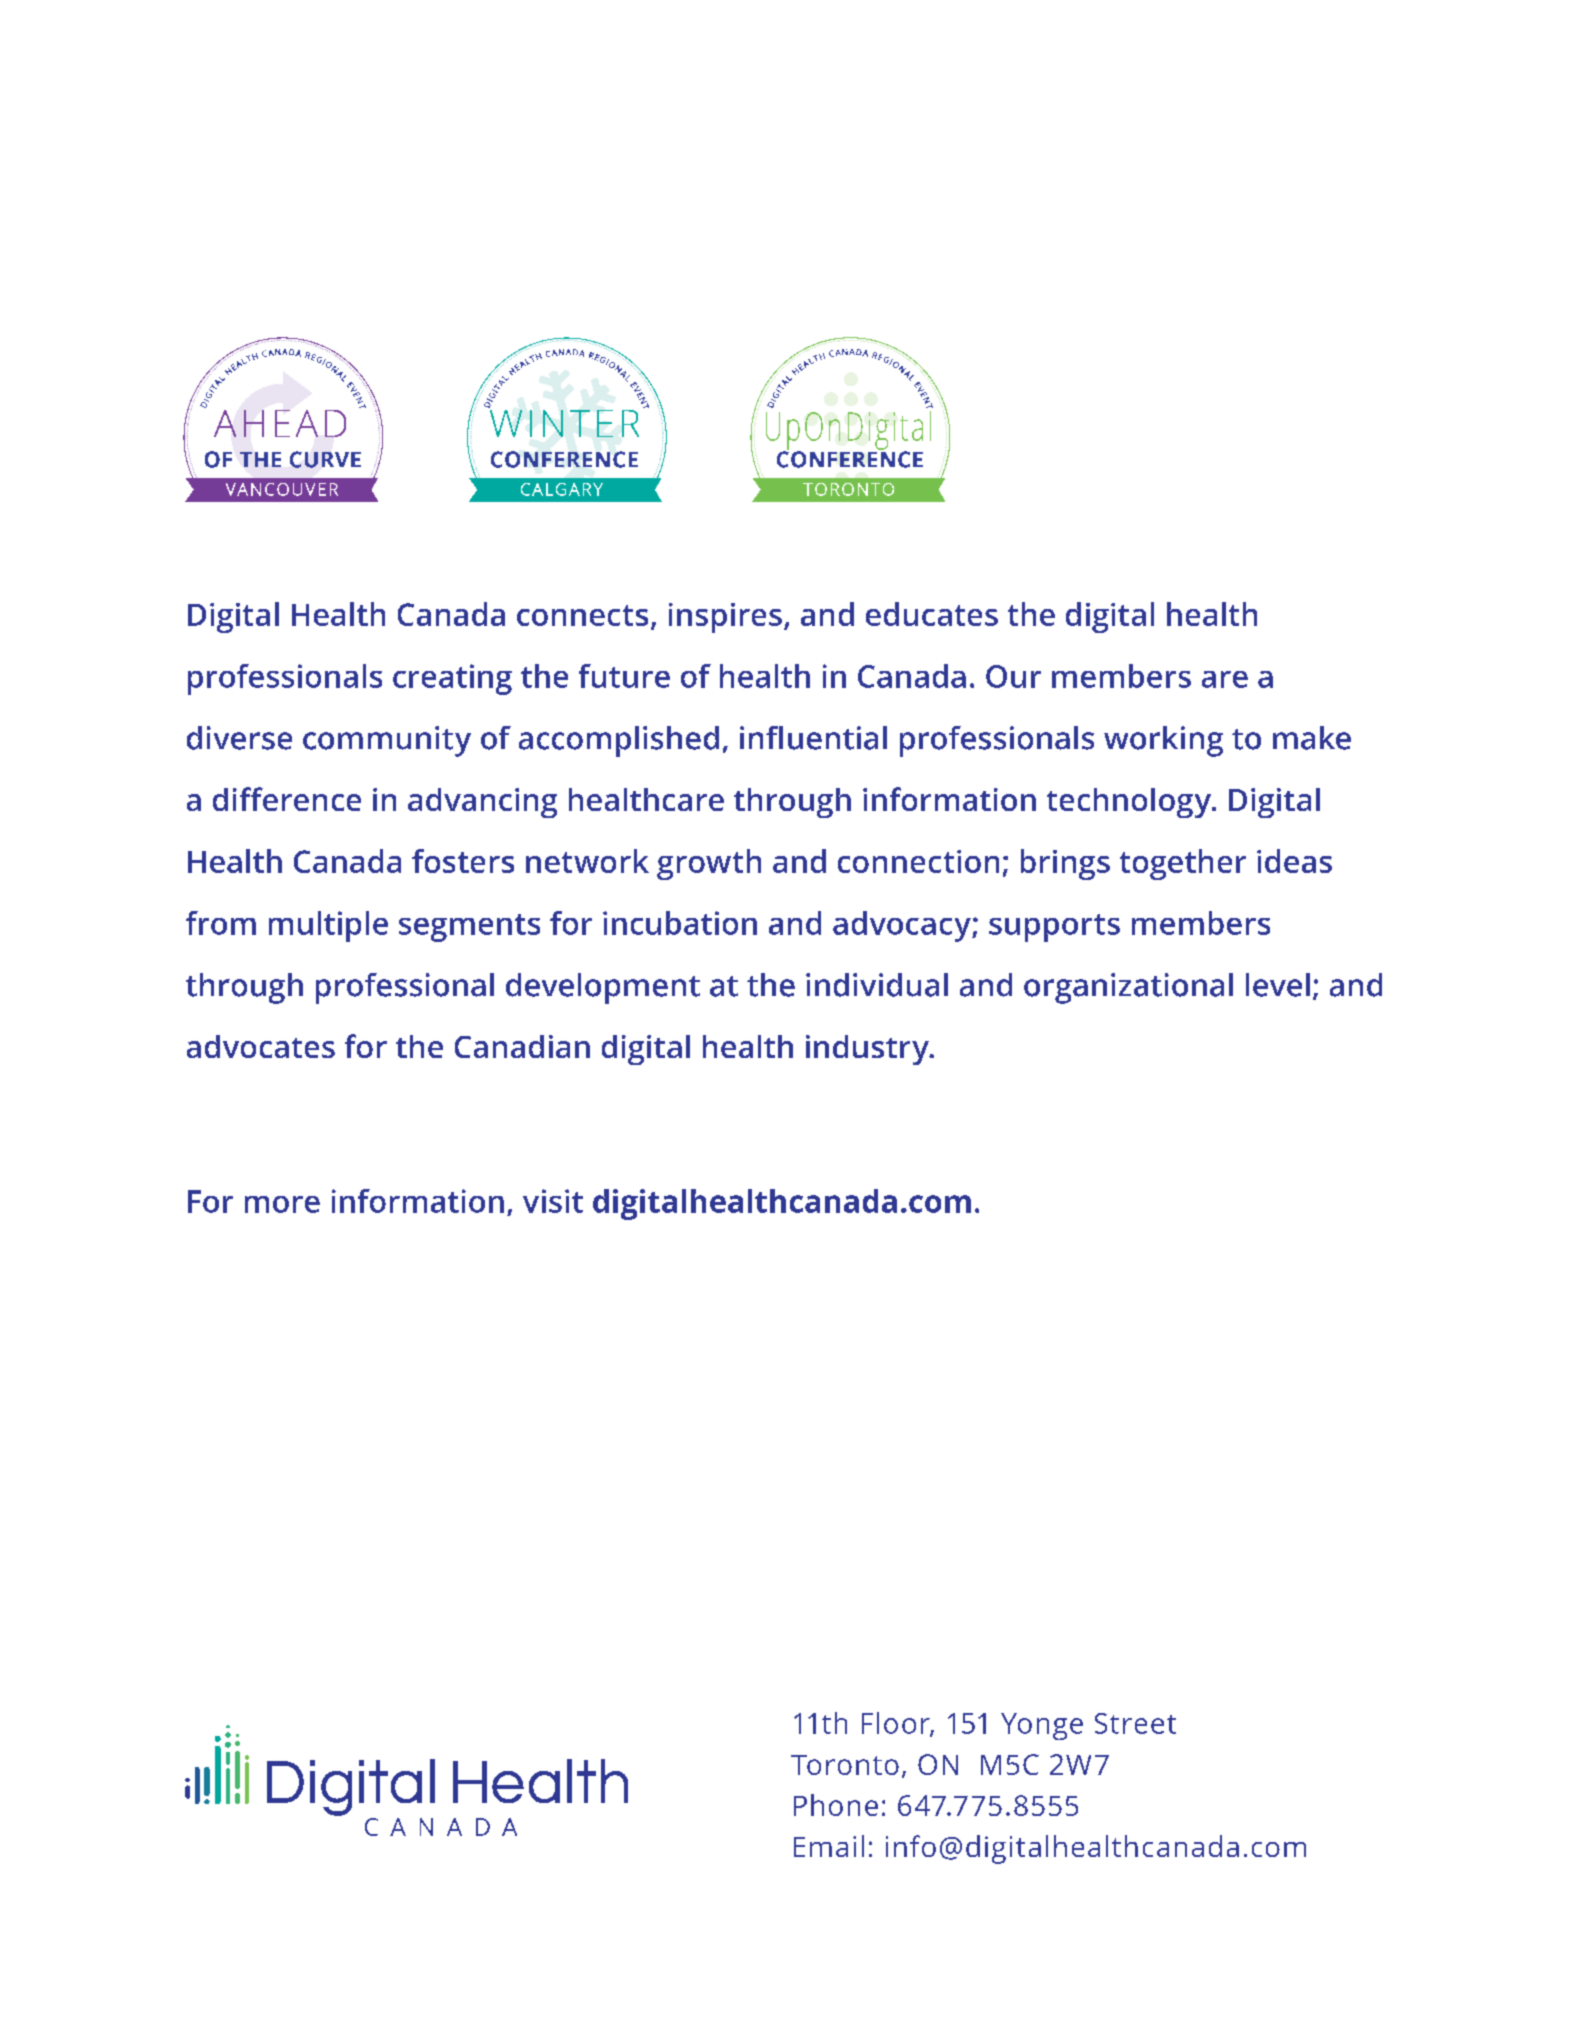 This screenshot has height=2038, width=1575. I want to click on inspires, so click(725, 618).
